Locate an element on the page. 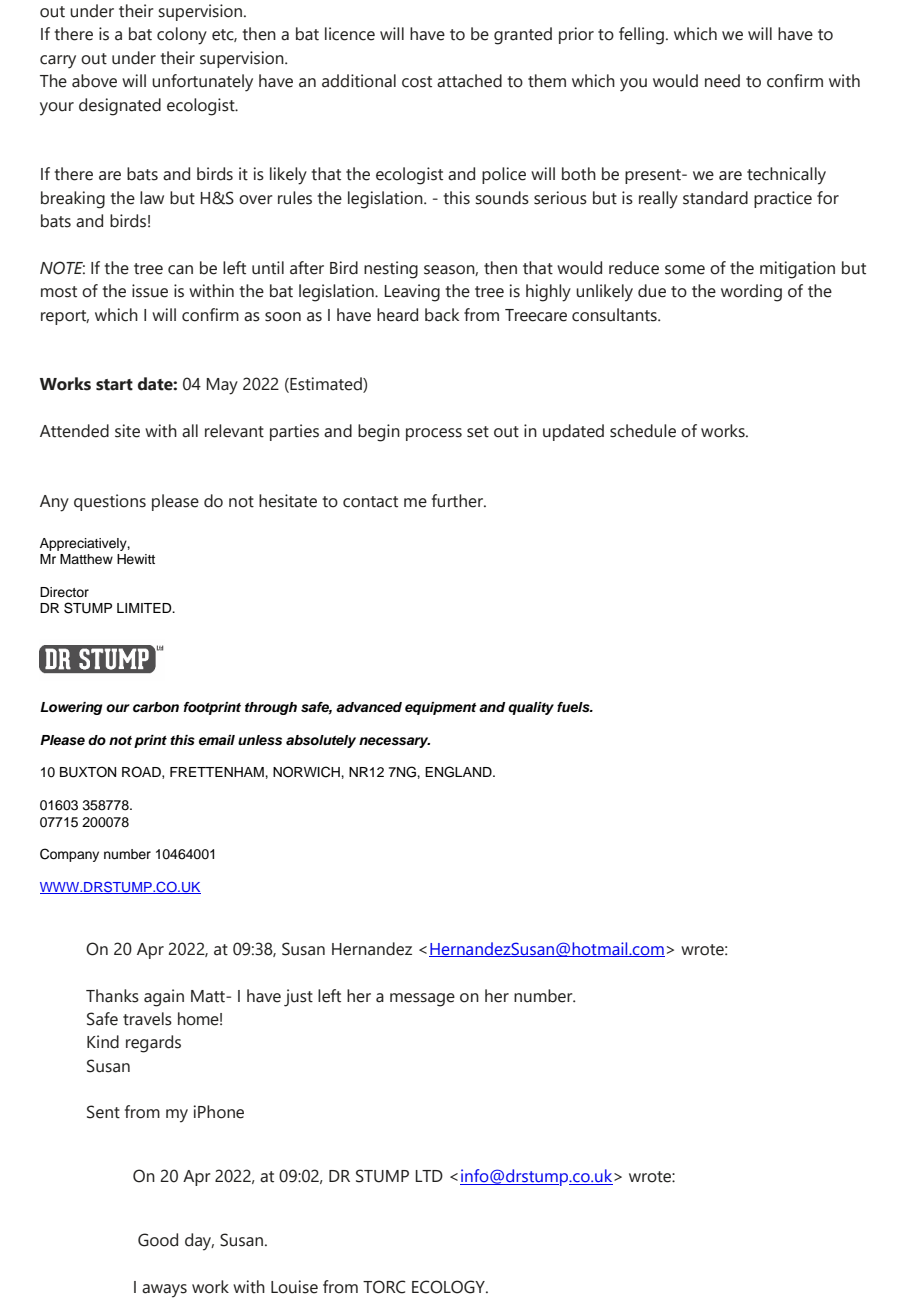 Image resolution: width=924 pixels, height=1309 pixels. ENGLAND is located at coordinates (459, 772).
